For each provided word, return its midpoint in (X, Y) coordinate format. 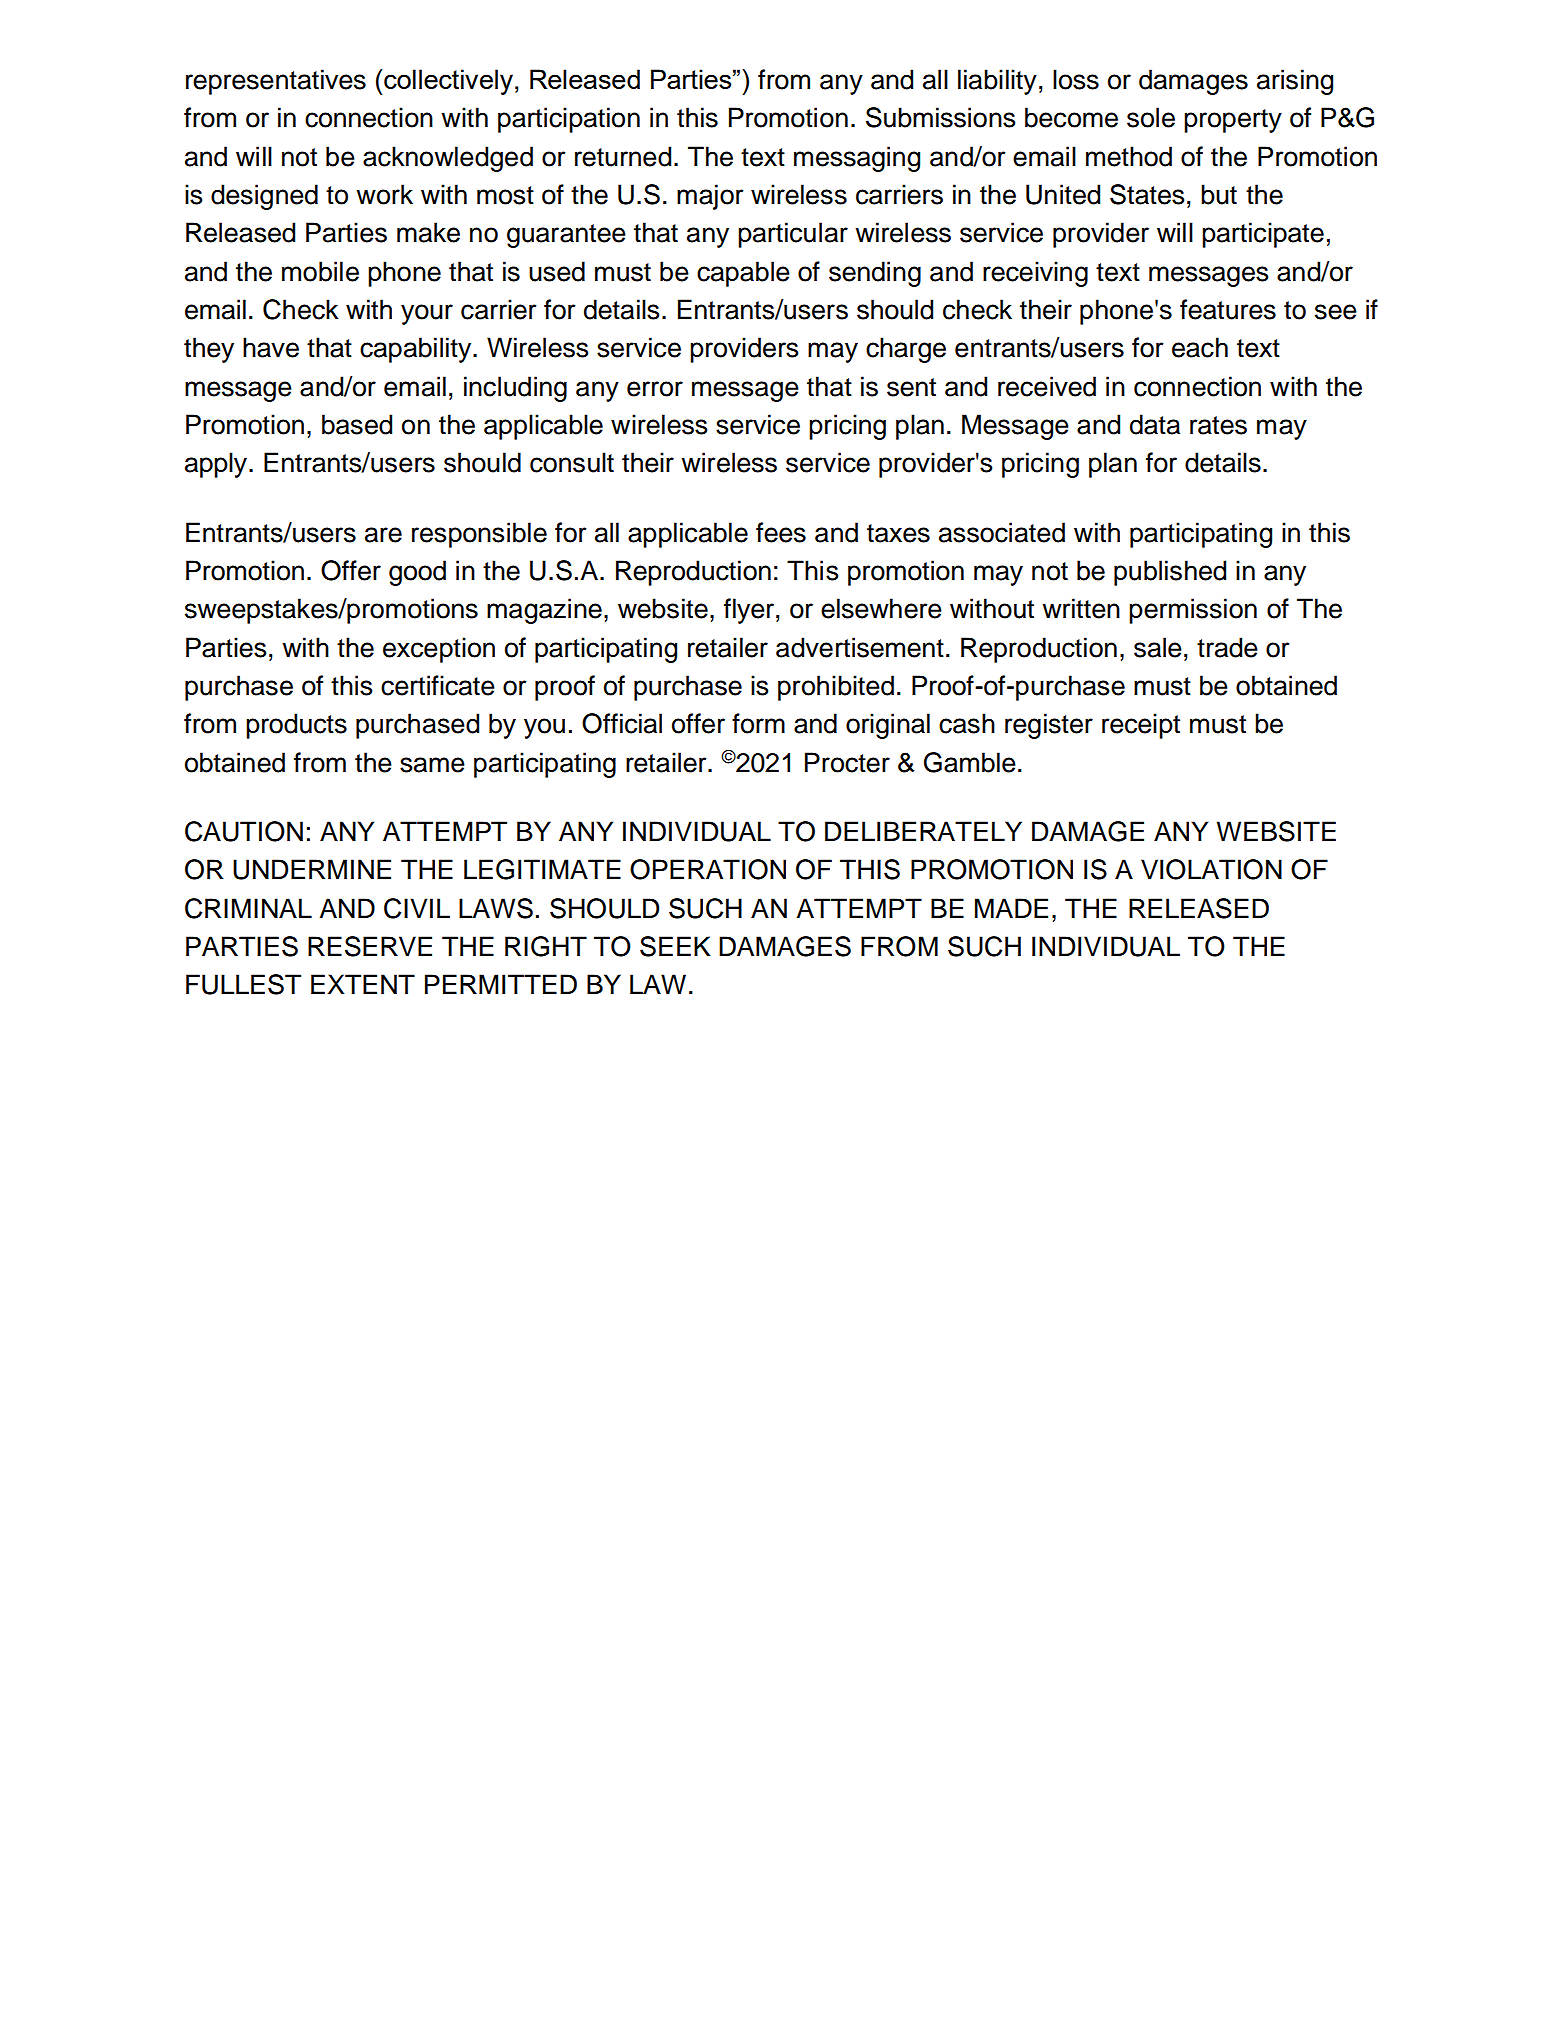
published (1170, 573)
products (296, 726)
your (427, 314)
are (383, 535)
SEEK (675, 946)
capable (743, 274)
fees (781, 532)
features (1228, 309)
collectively (448, 82)
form (758, 723)
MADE (1011, 908)
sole (1151, 117)
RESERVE (370, 946)
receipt (1141, 726)
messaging (857, 159)
